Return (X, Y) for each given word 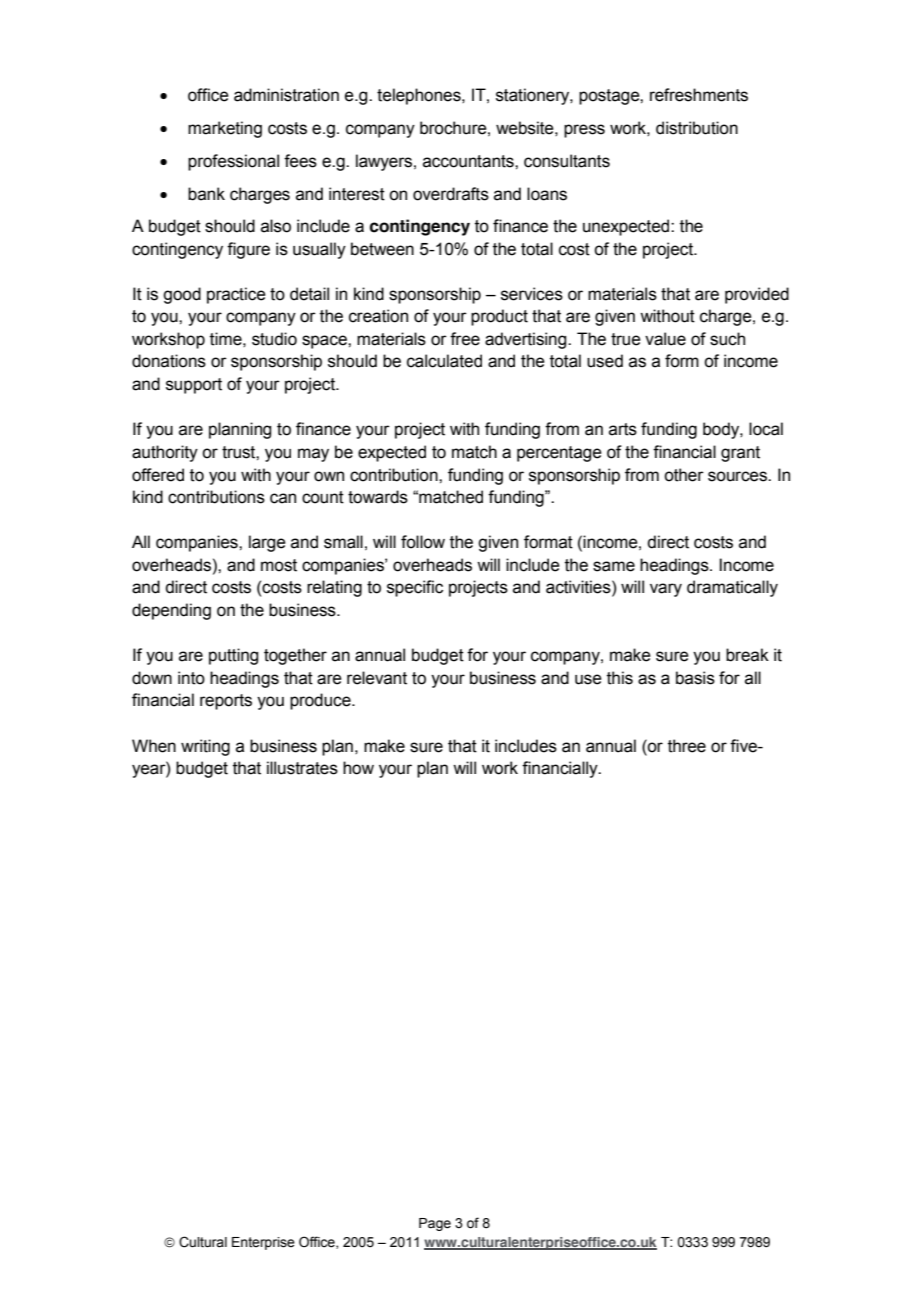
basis (695, 678)
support (194, 386)
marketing (225, 129)
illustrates (302, 768)
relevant (377, 678)
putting (233, 656)
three (687, 746)
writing (205, 747)
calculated (444, 361)
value (665, 339)
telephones (420, 96)
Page (435, 1224)
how (358, 768)
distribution (697, 128)
